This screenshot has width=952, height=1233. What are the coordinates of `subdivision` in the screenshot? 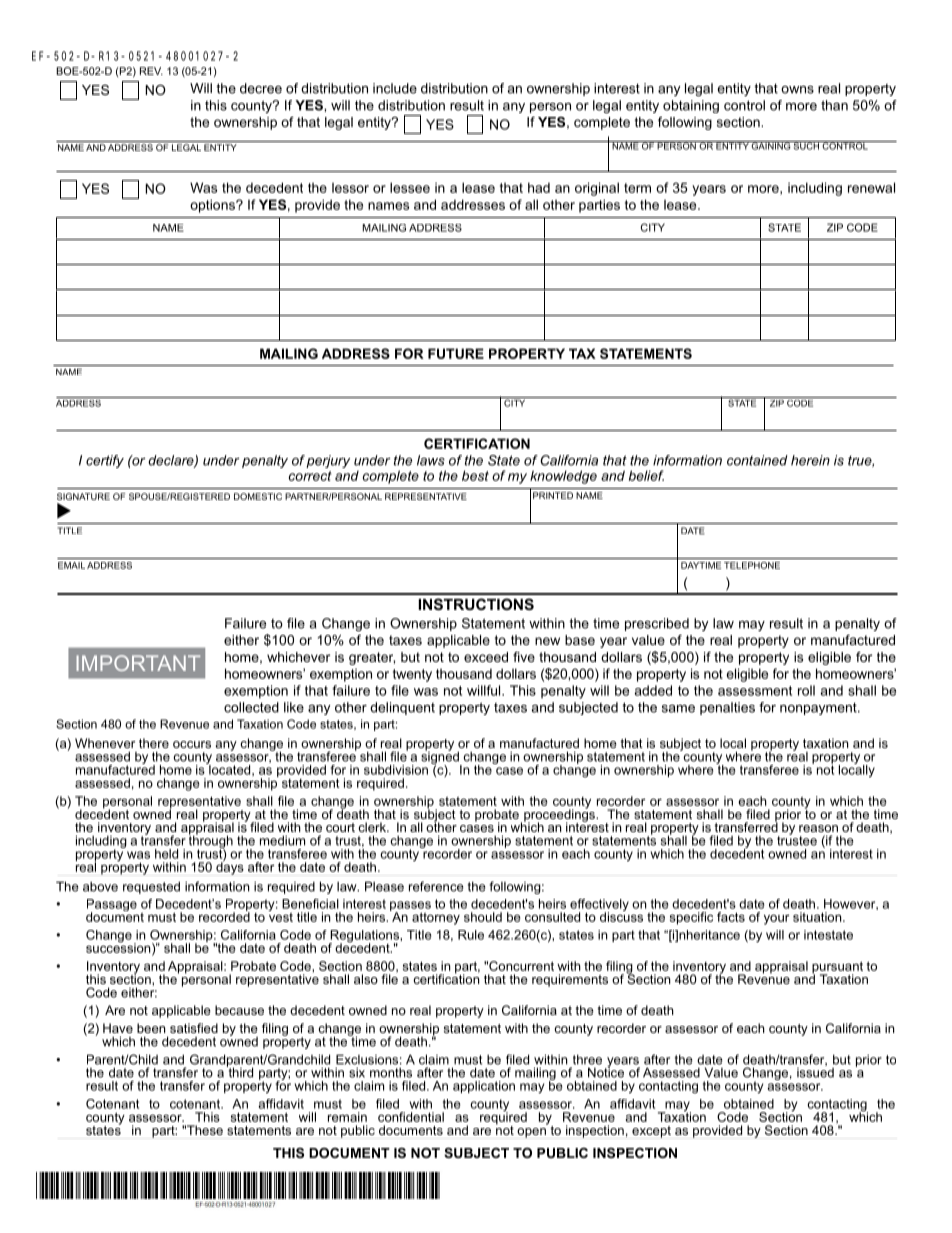 It's located at (396, 770).
